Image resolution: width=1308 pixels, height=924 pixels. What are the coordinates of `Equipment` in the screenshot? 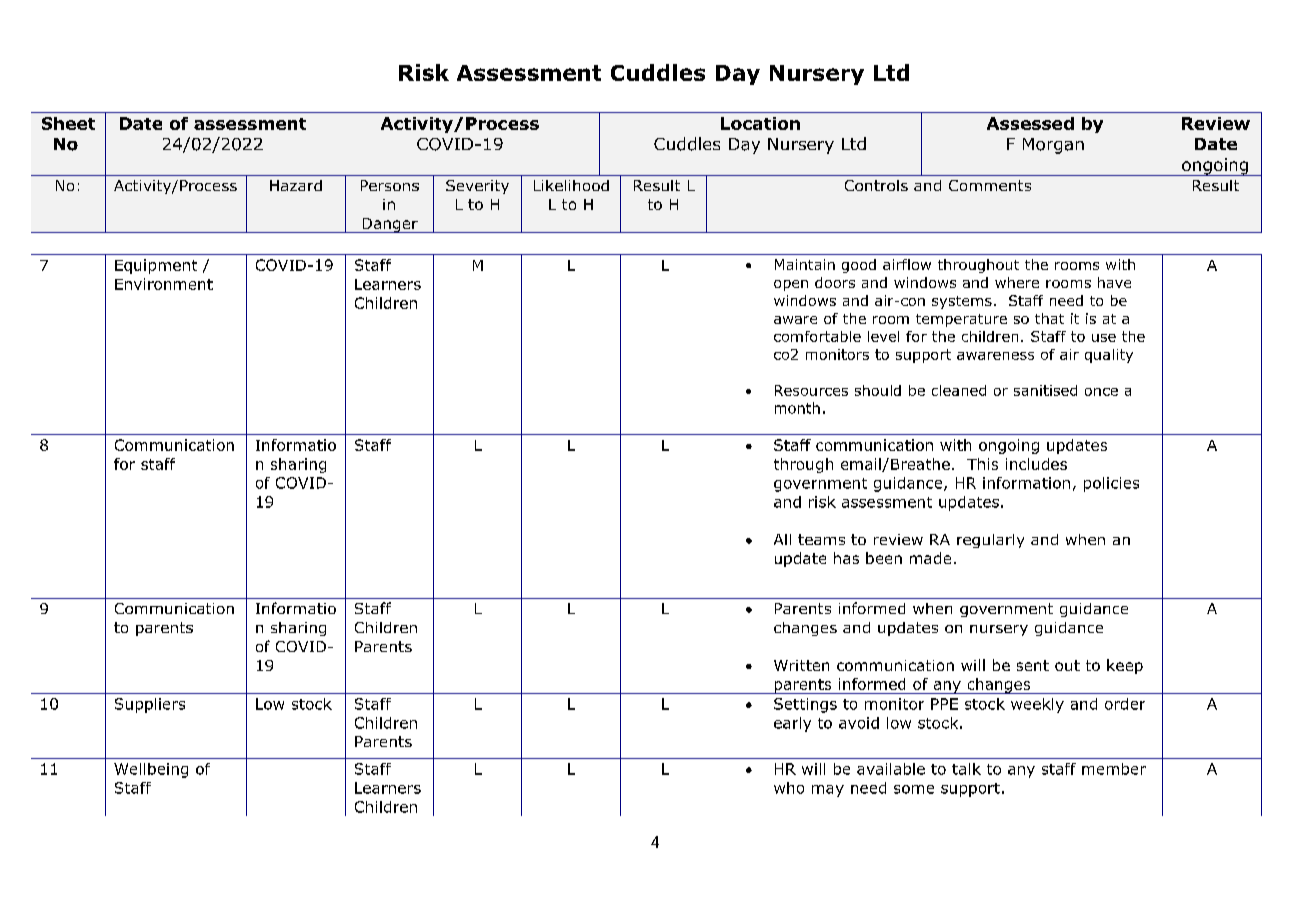 It's located at (156, 266).
